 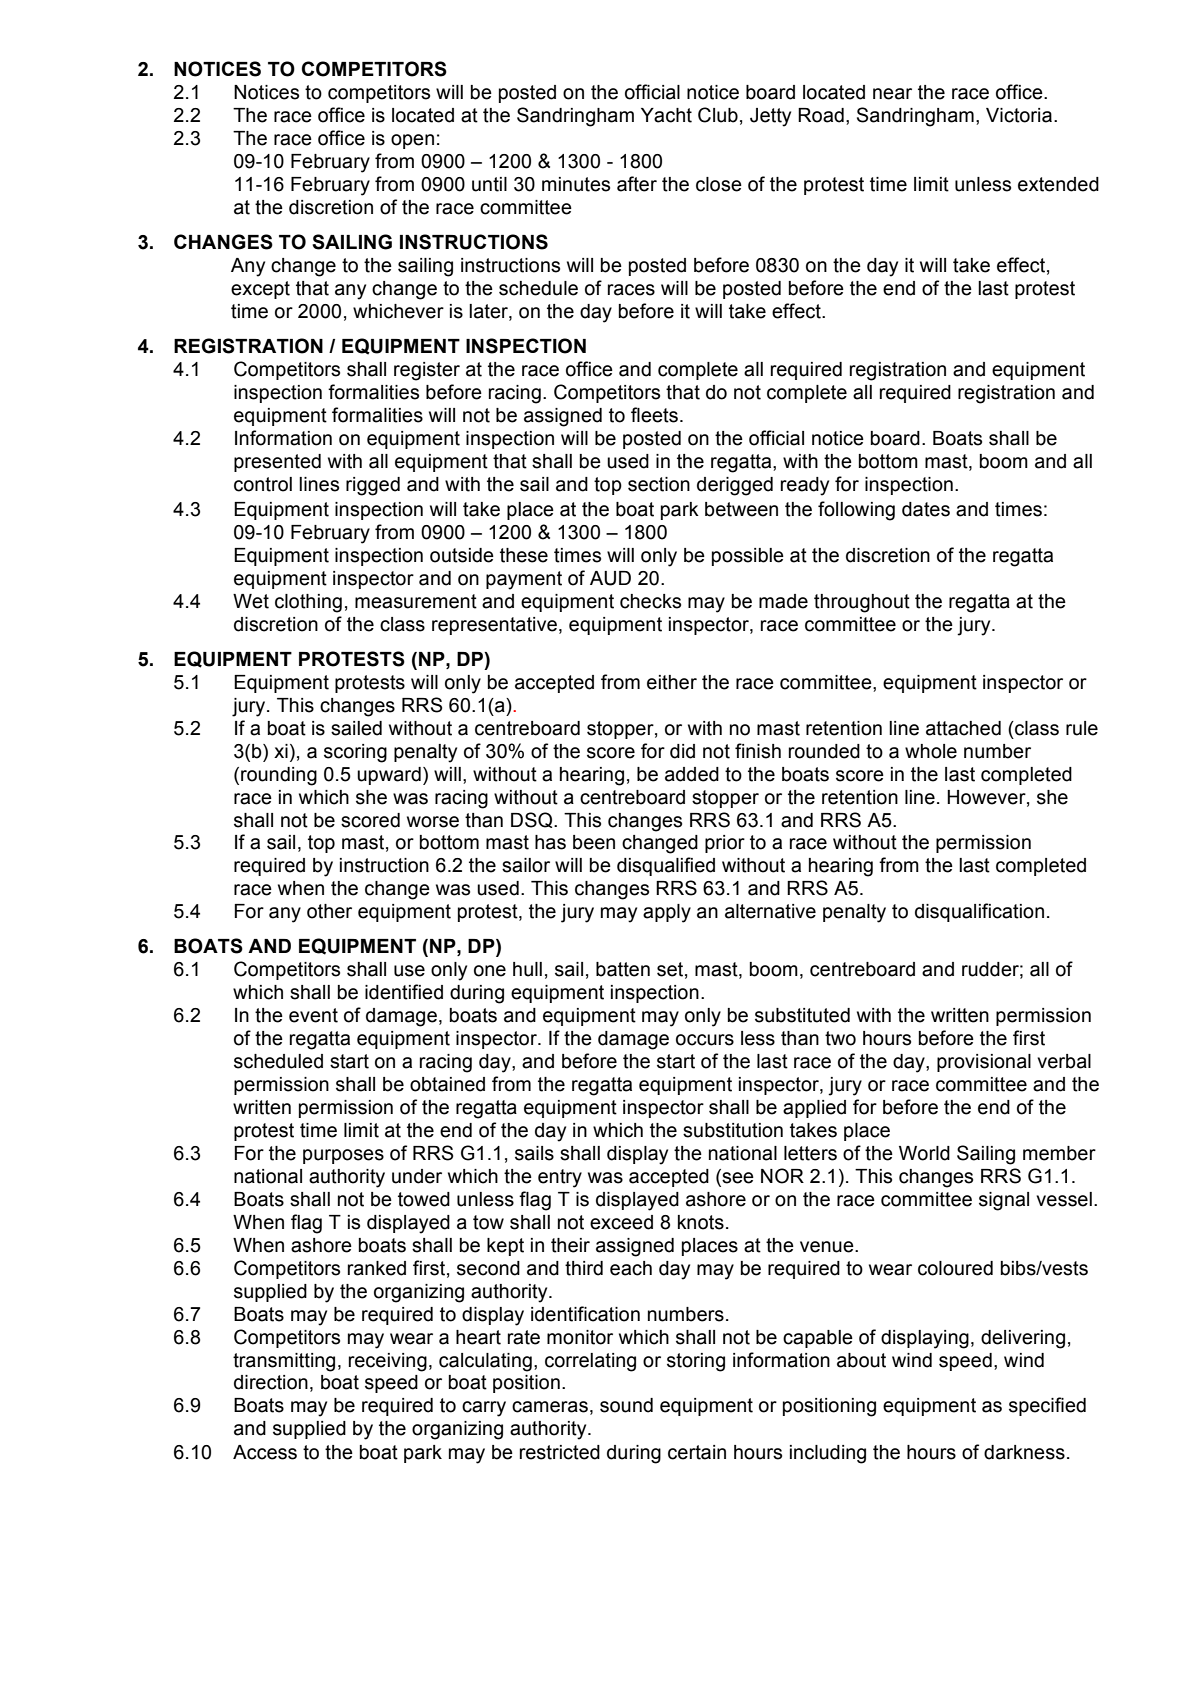 What do you see at coordinates (984, 1063) in the screenshot?
I see `provisional` at bounding box center [984, 1063].
